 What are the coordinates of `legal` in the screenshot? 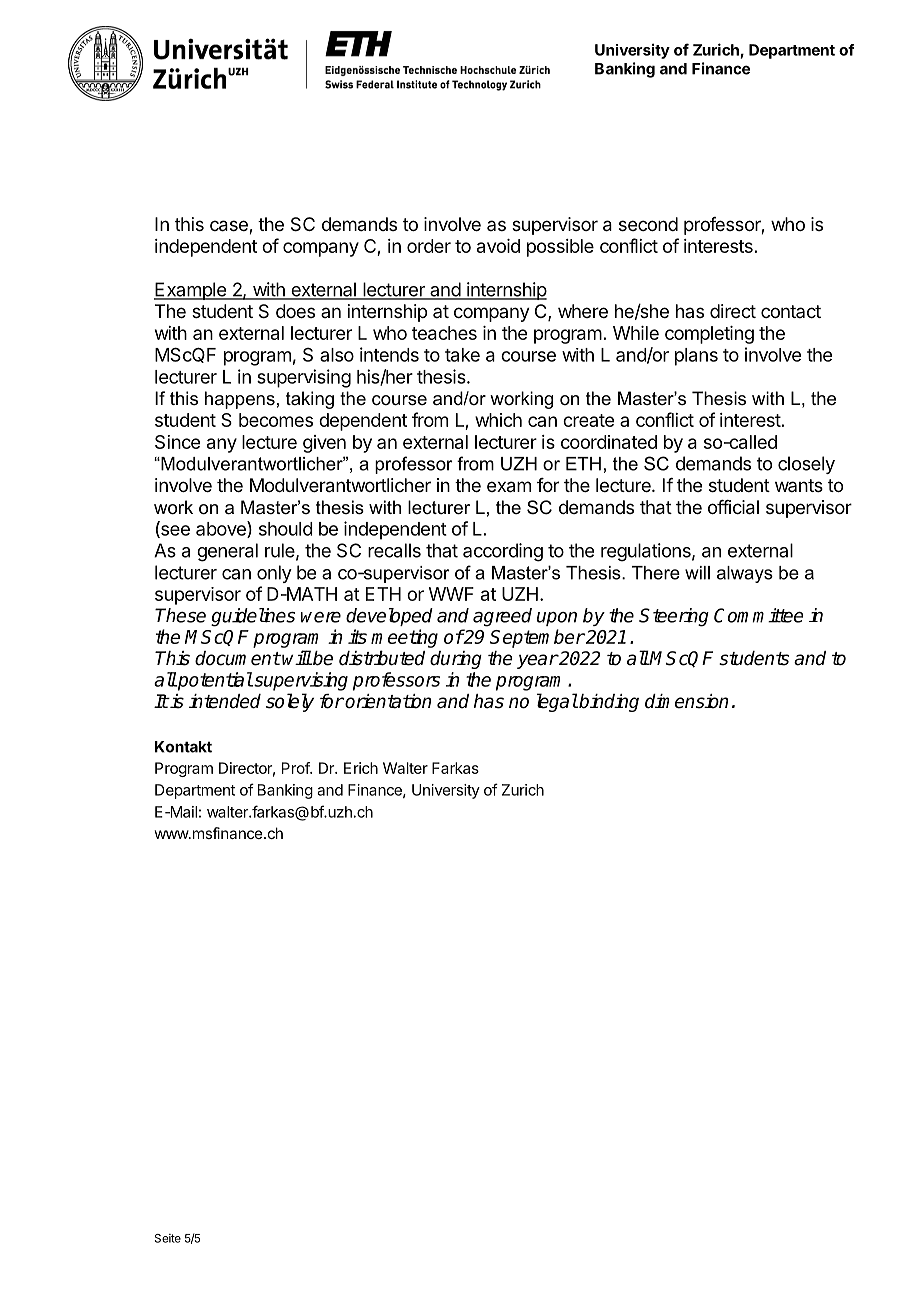 It's located at (557, 702).
